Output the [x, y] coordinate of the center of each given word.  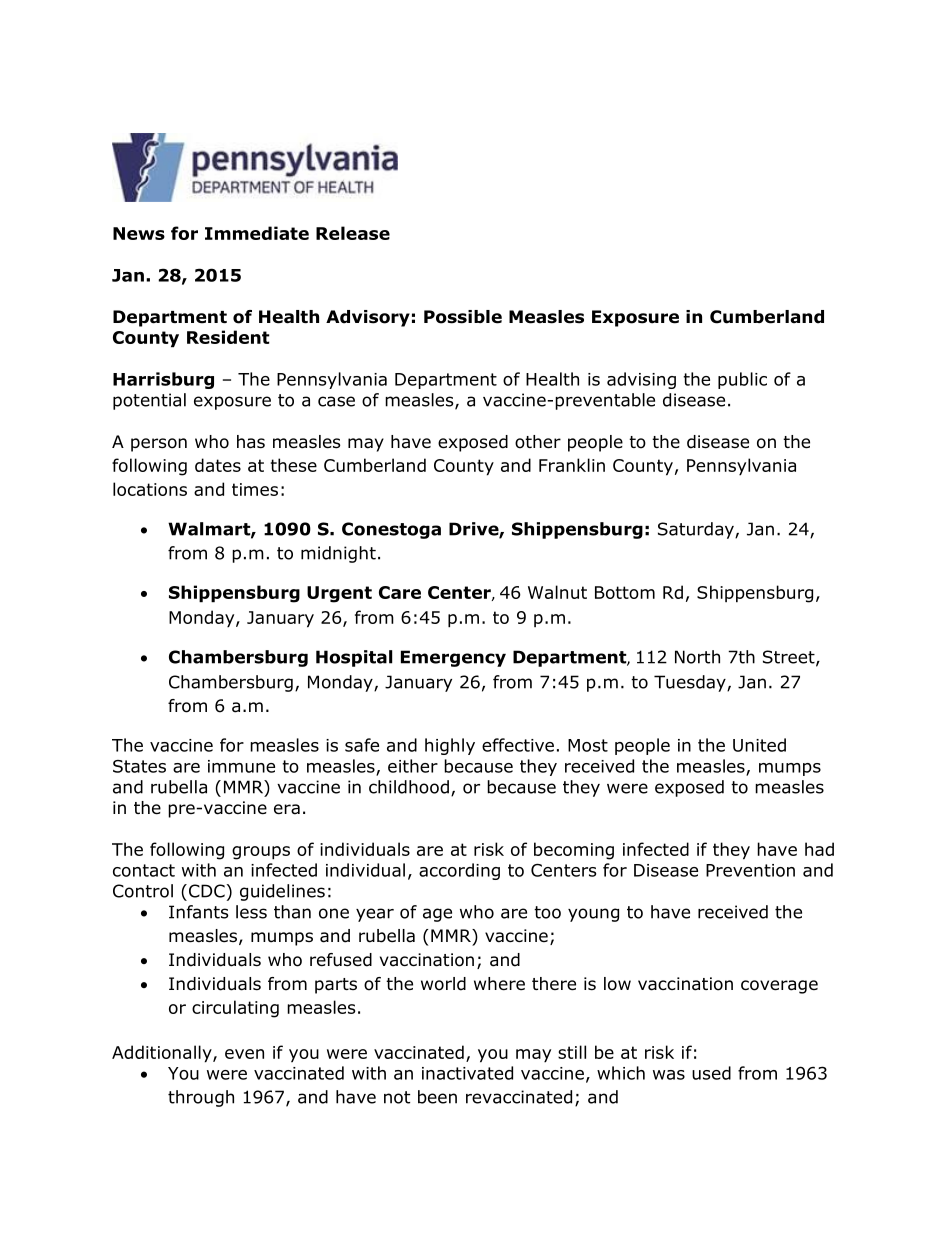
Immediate [257, 233]
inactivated [467, 1073]
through [201, 1098]
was [669, 1075]
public [742, 380]
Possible [463, 317]
